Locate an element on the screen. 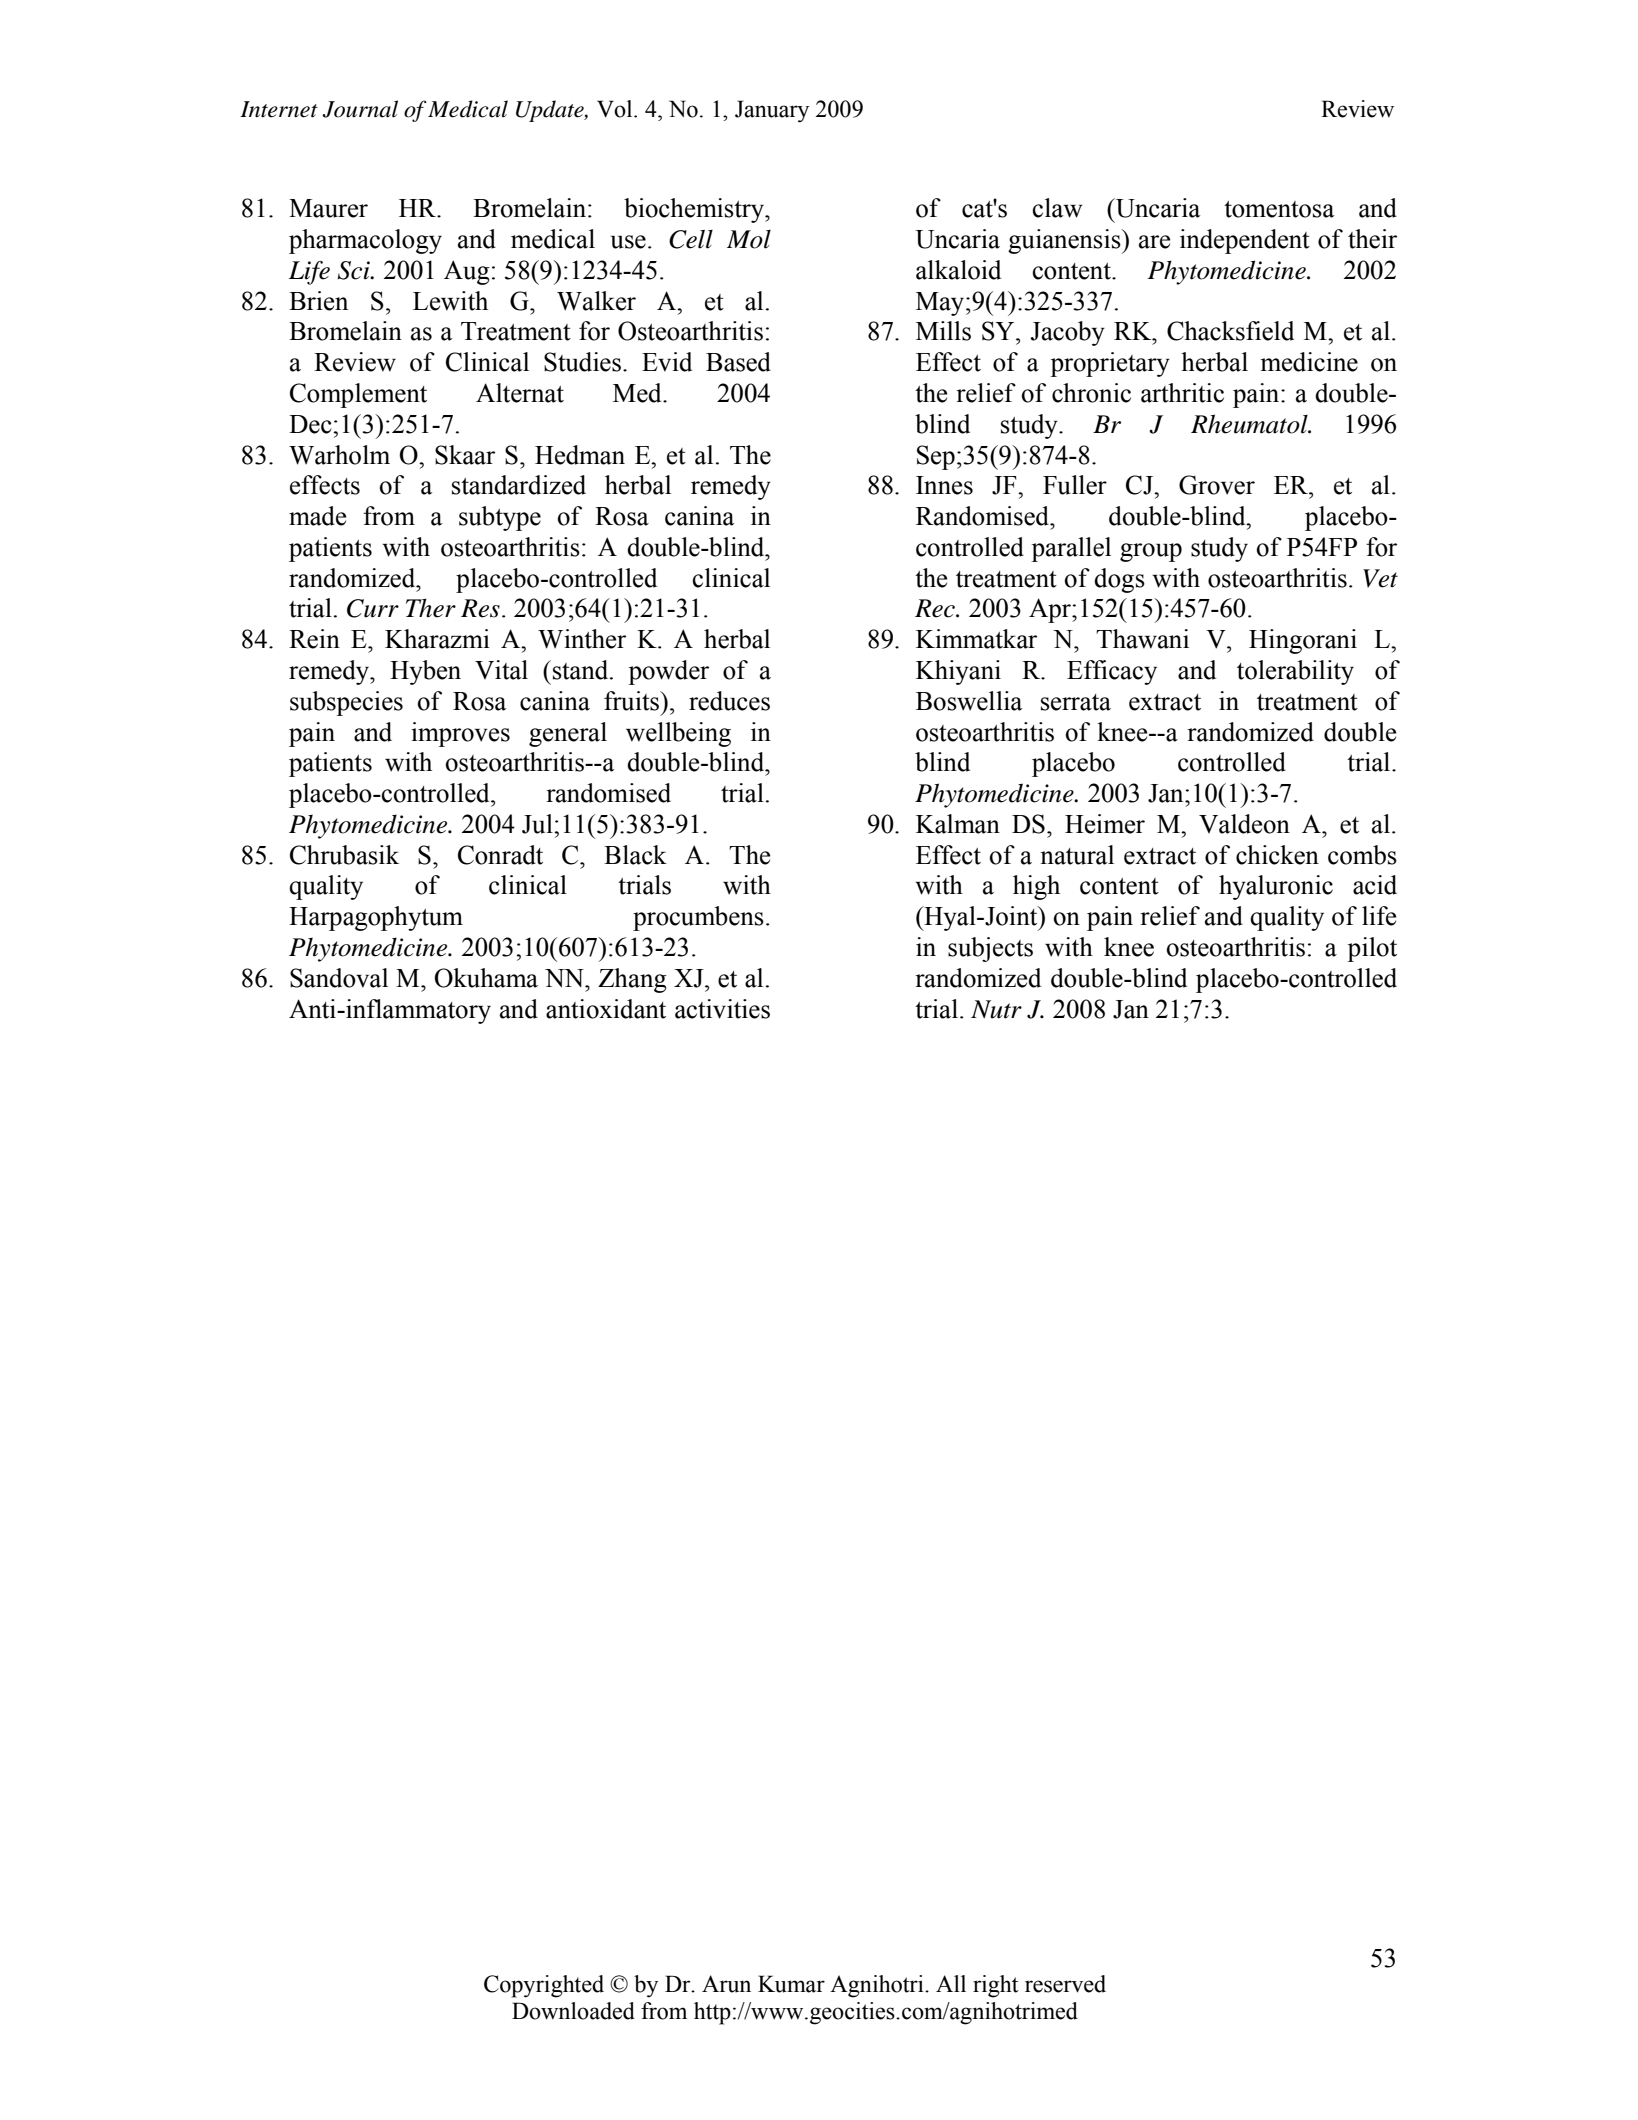  improves is located at coordinates (460, 734).
